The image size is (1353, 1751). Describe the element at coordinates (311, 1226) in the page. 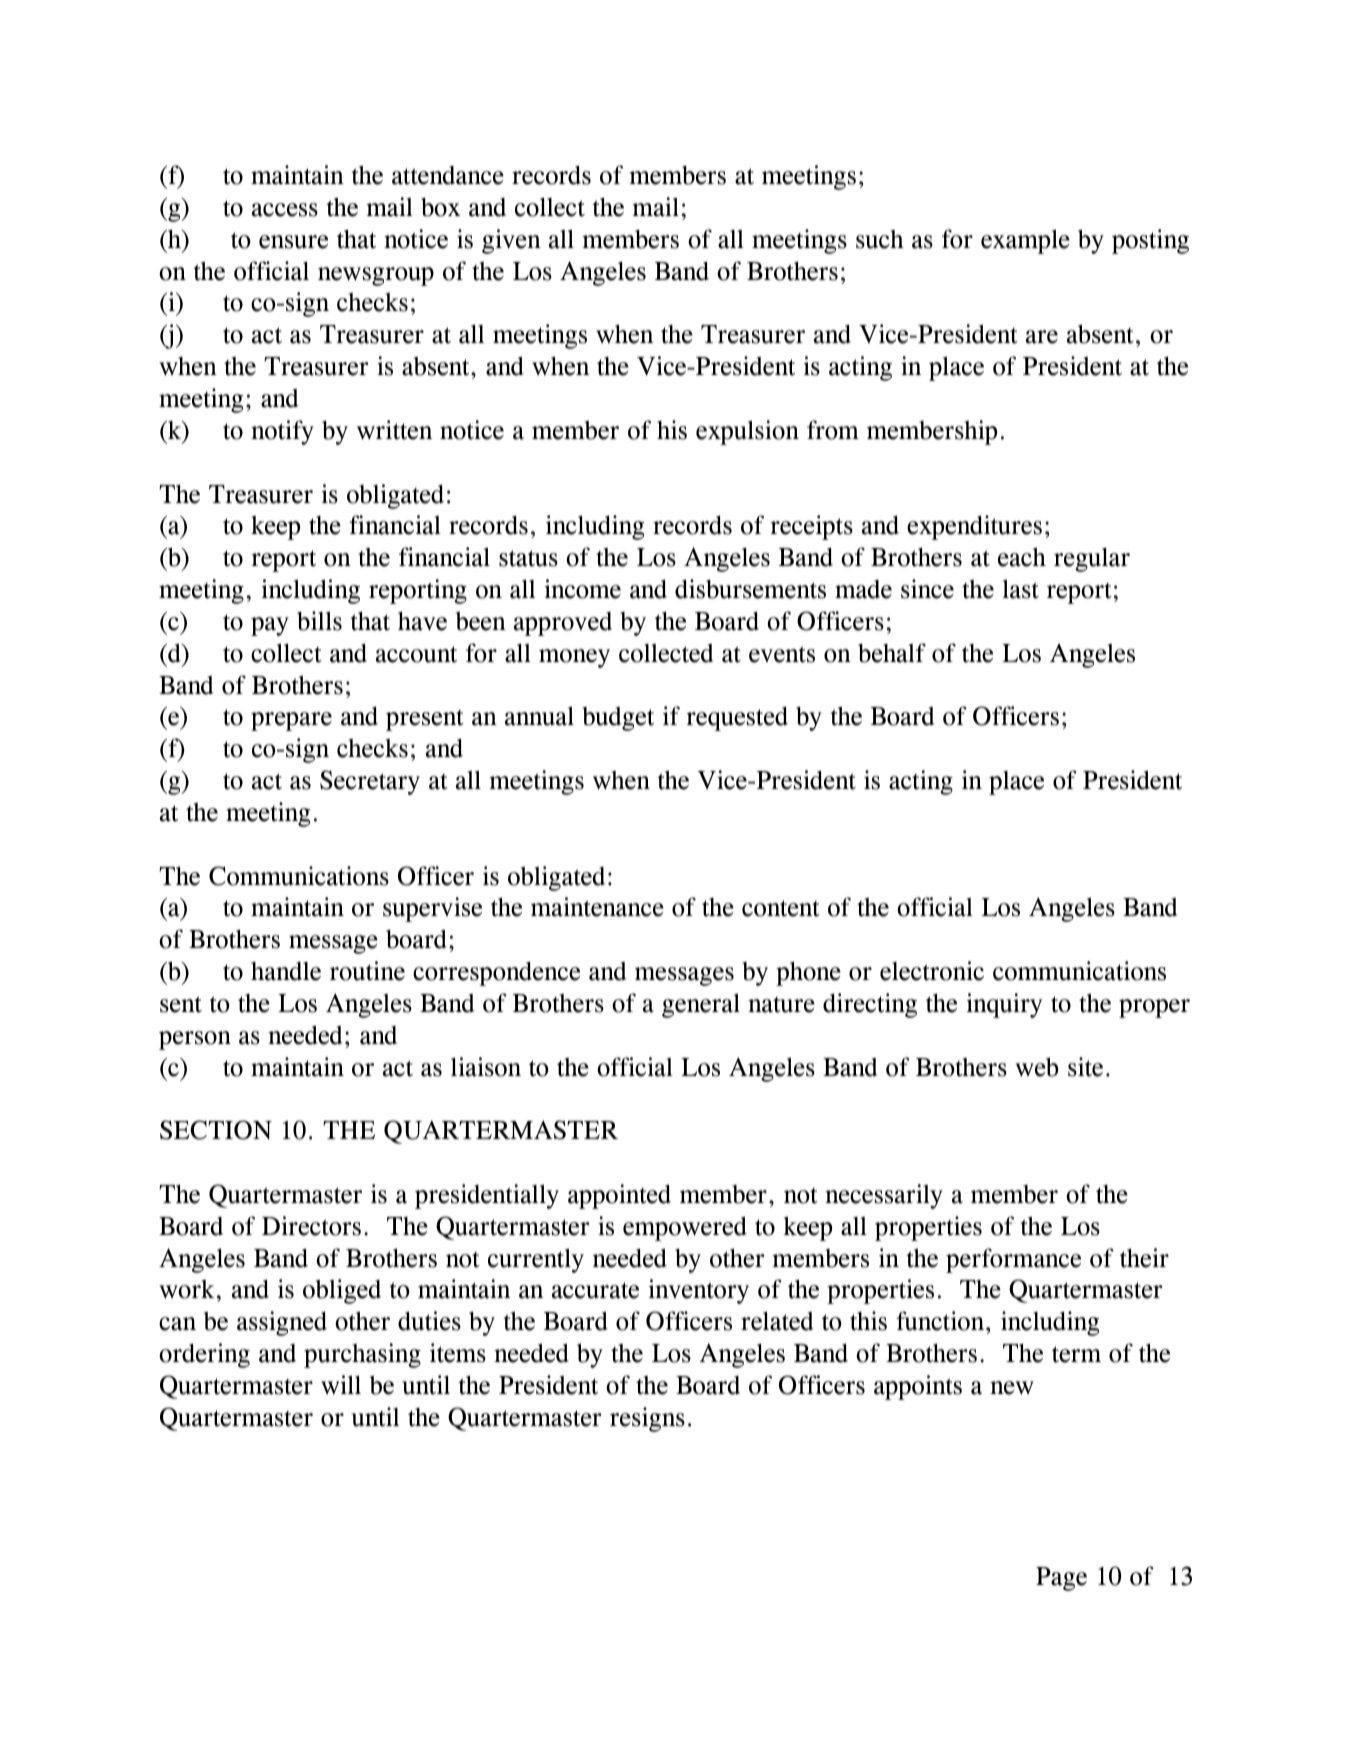

I see `Directors` at that location.
